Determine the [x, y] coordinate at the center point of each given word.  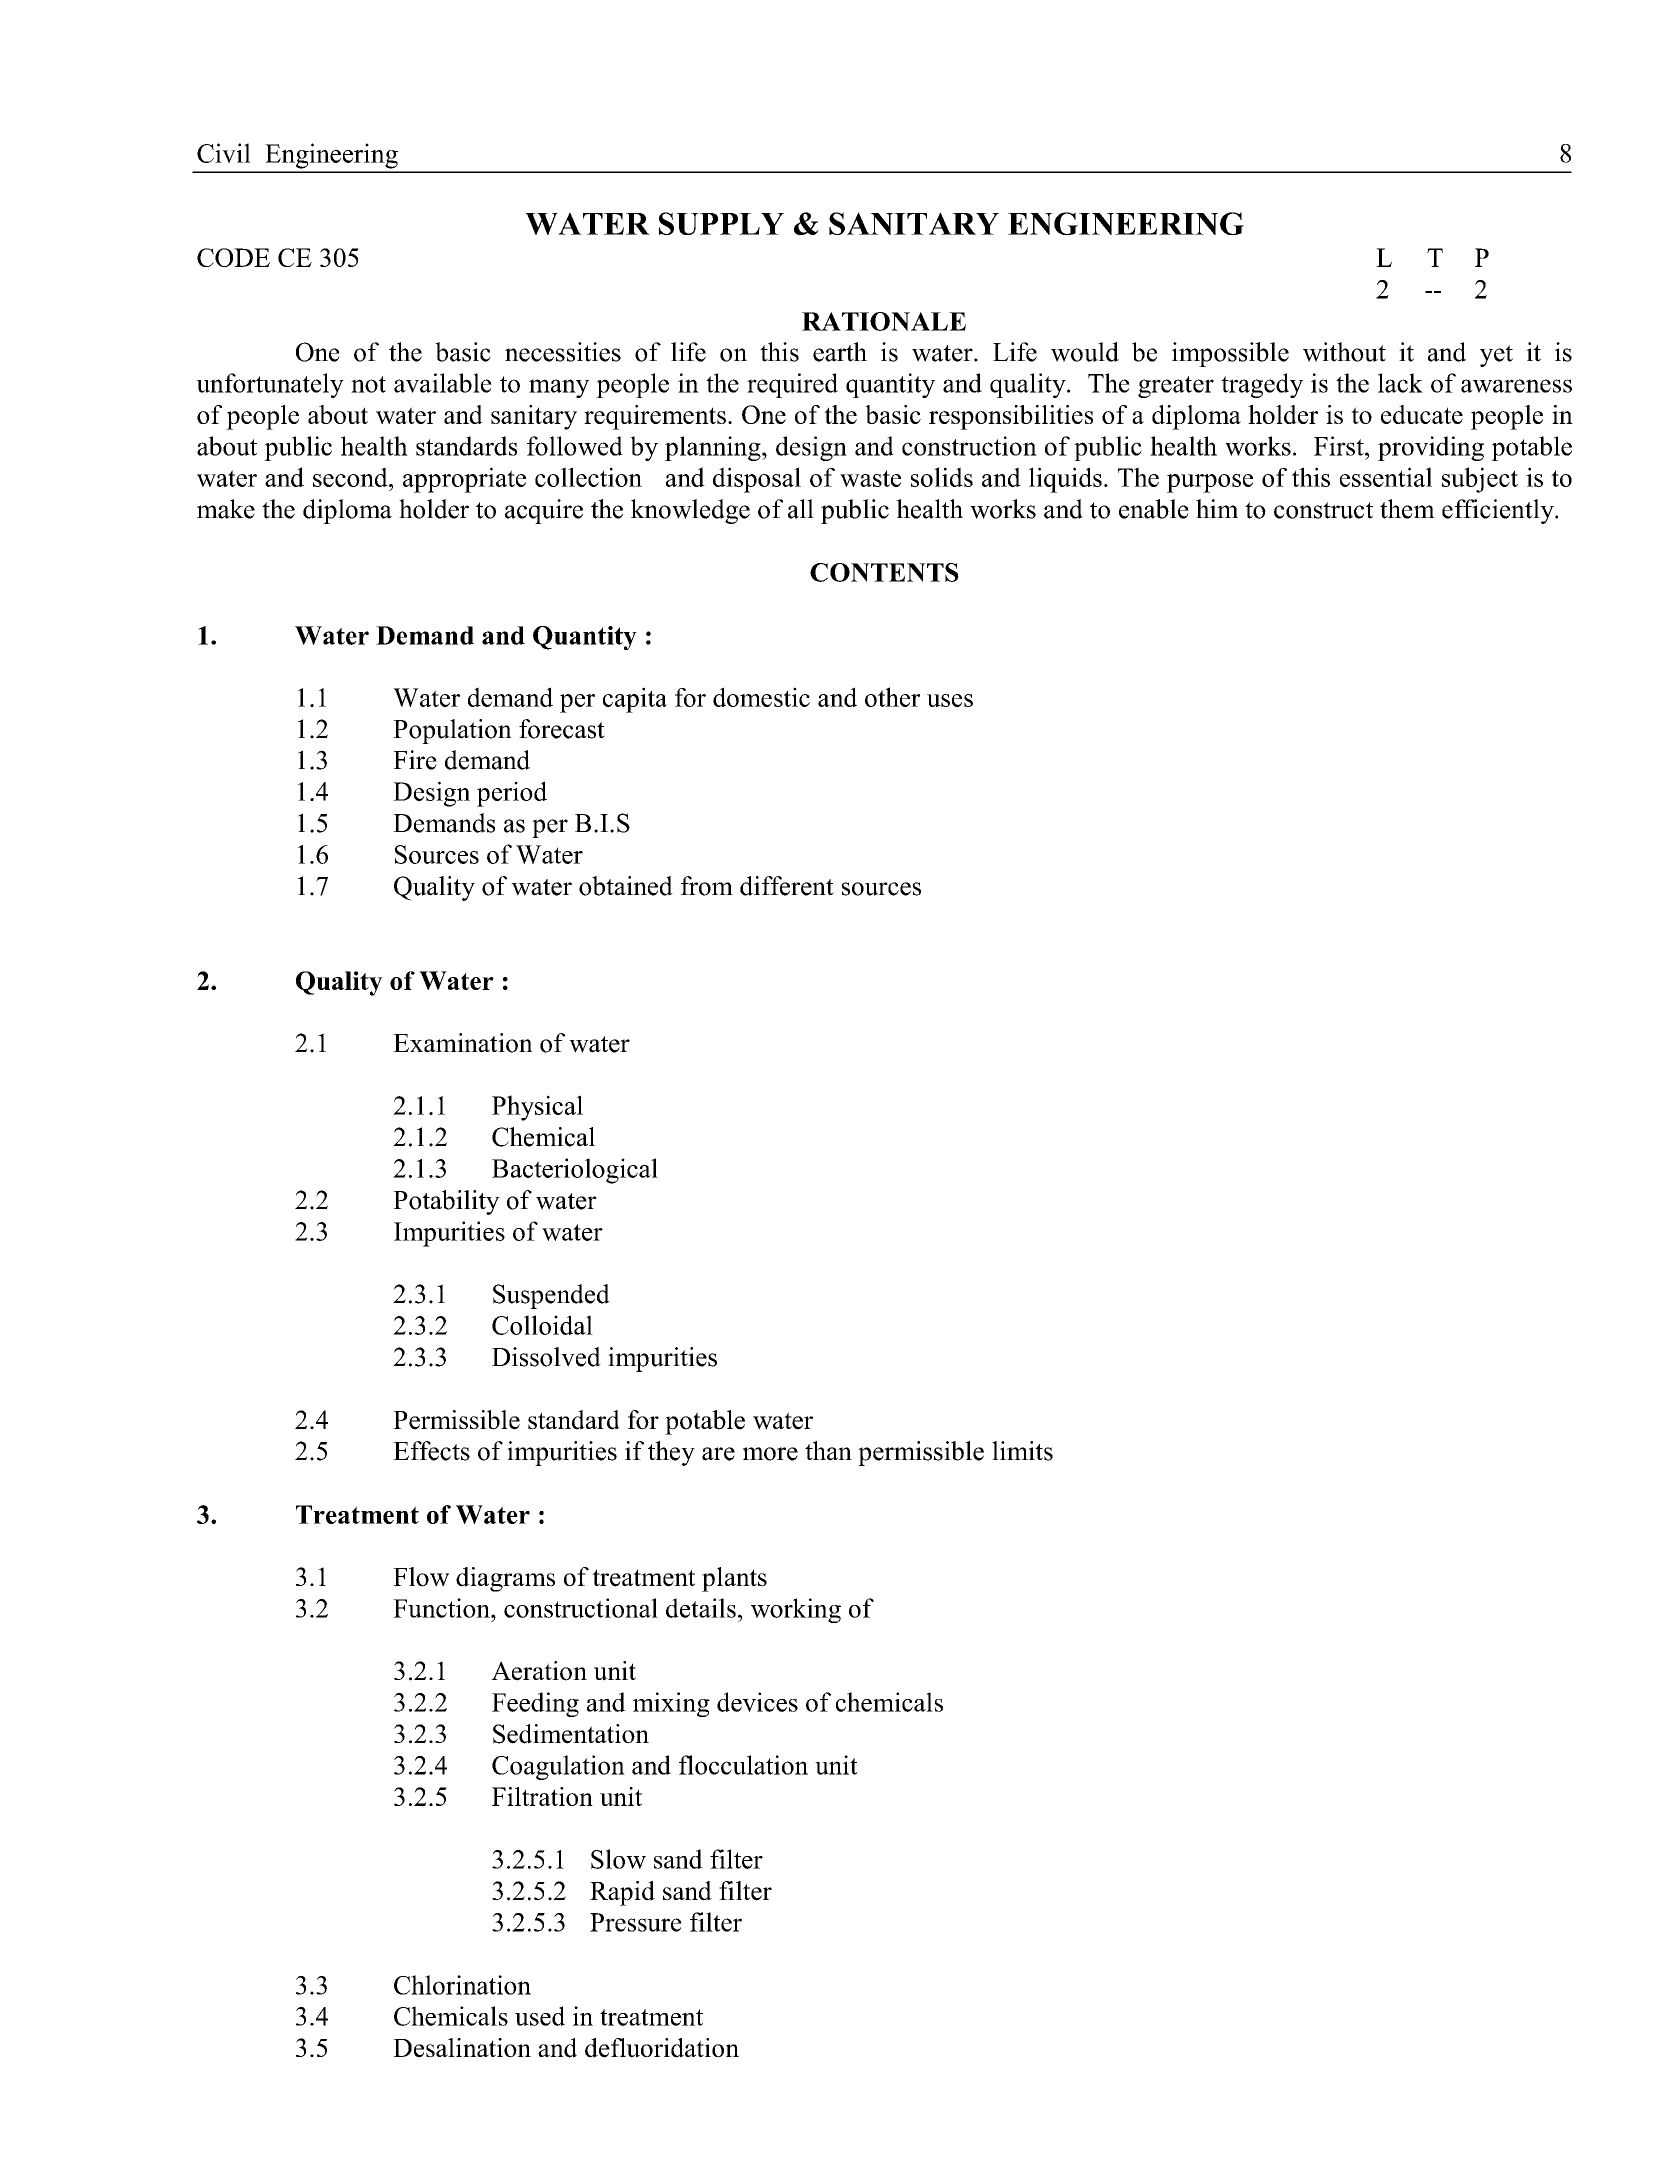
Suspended [551, 1296]
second [351, 477]
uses [950, 700]
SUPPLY [721, 223]
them [1407, 509]
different [787, 886]
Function [442, 1608]
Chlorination [462, 1985]
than [828, 1451]
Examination [463, 1043]
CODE [233, 257]
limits [1022, 1451]
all [801, 509]
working [796, 1610]
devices [757, 1702]
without [1344, 352]
